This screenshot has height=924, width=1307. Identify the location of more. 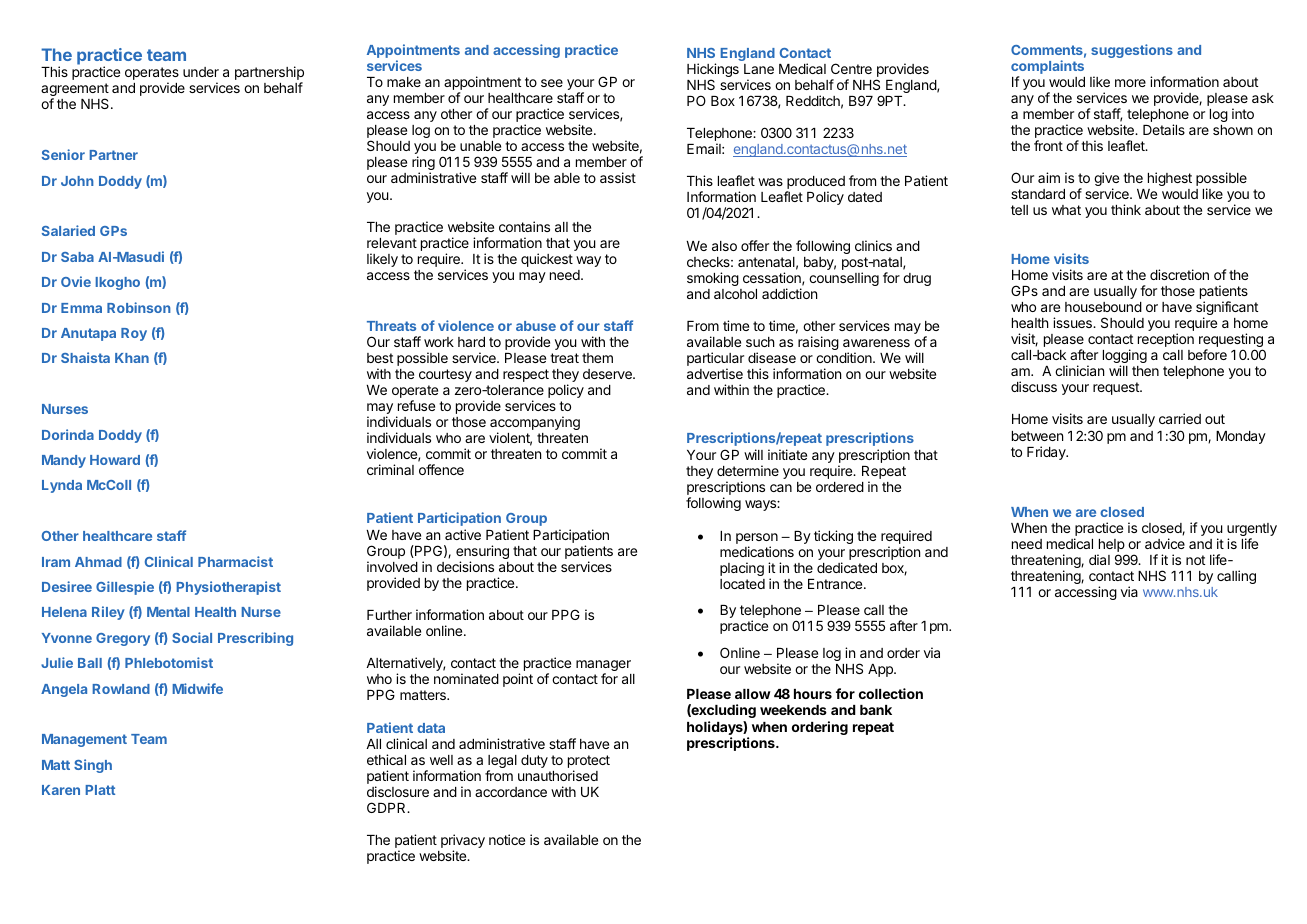
(1130, 83).
